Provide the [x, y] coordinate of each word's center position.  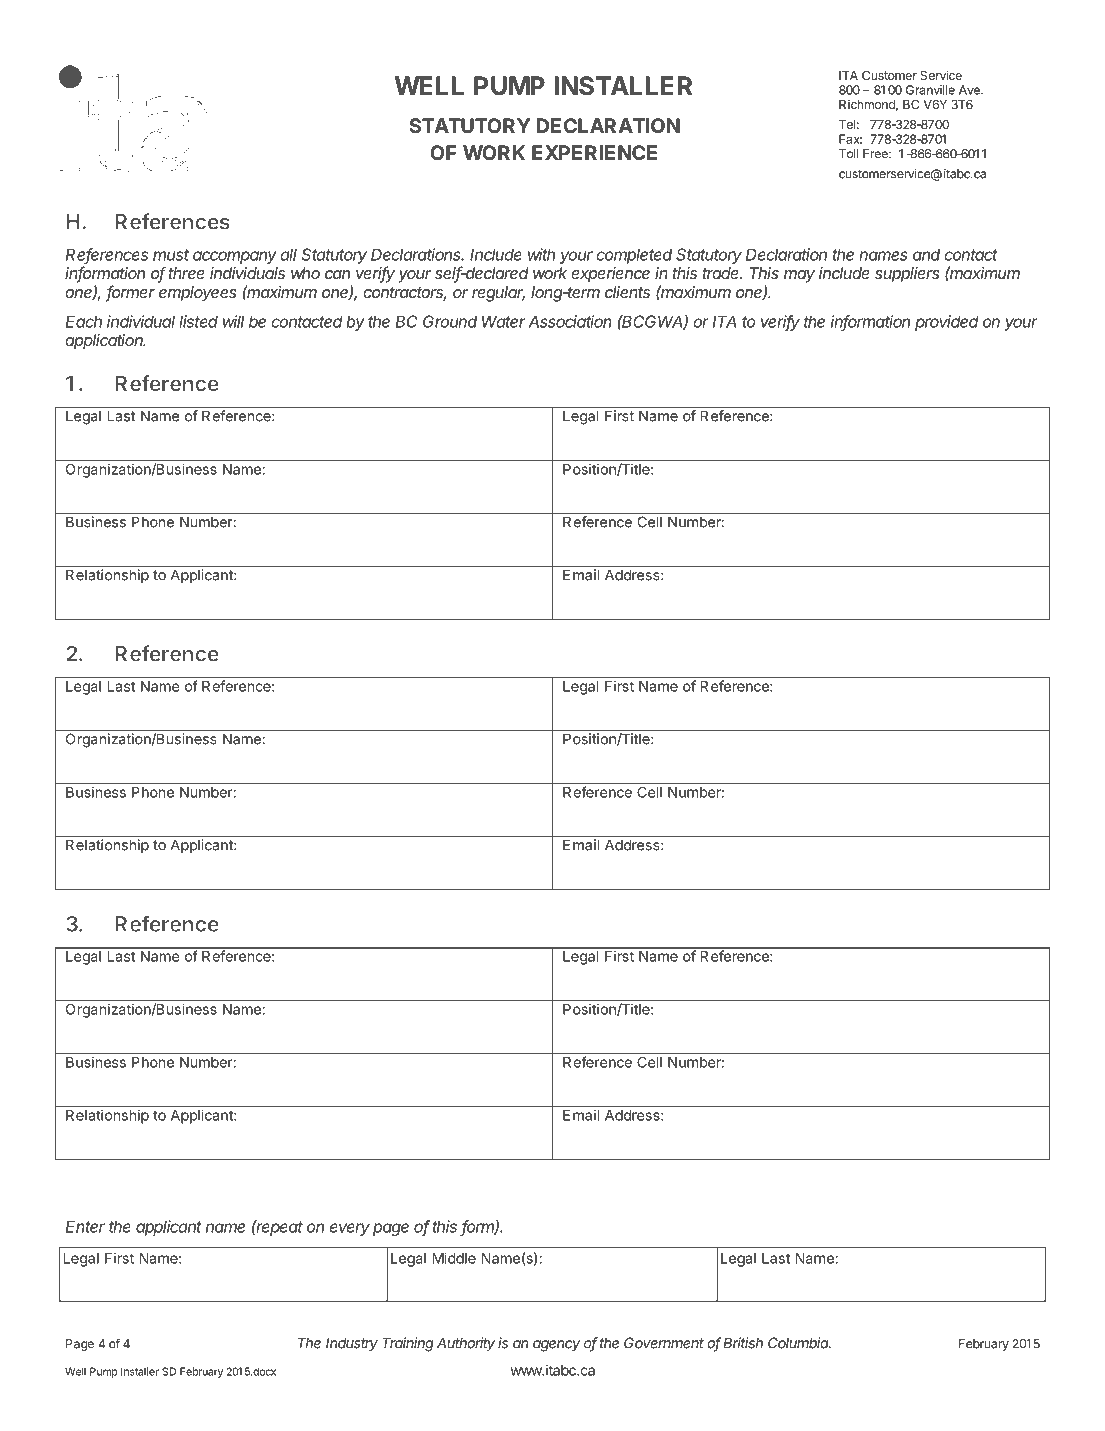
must [171, 255]
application [105, 342]
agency [556, 1346]
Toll [848, 154]
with [541, 254]
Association [570, 321]
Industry [352, 1344]
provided [947, 323]
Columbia [799, 1343]
